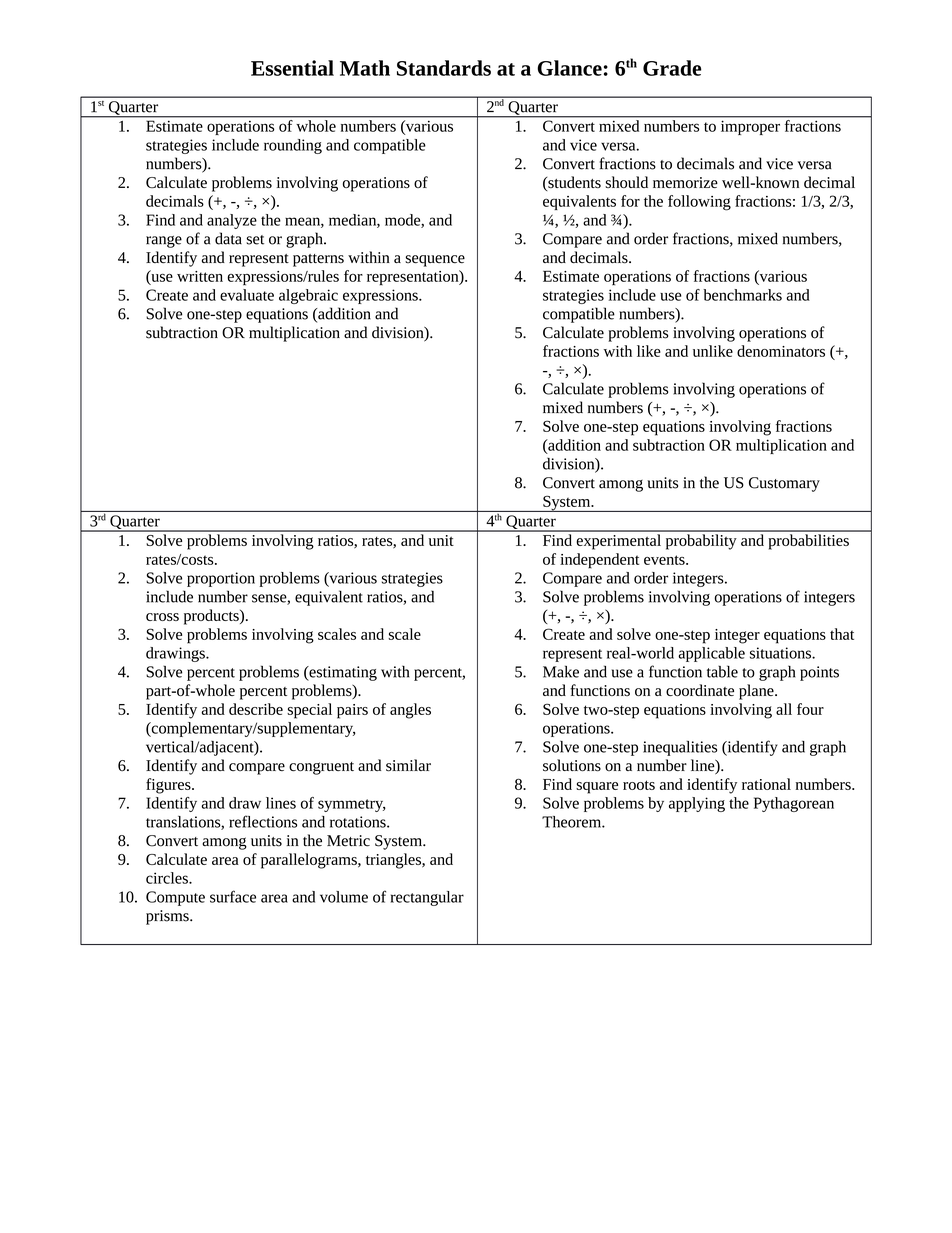 The height and width of the screenshot is (1233, 952). What do you see at coordinates (292, 68) in the screenshot?
I see `Essential` at bounding box center [292, 68].
